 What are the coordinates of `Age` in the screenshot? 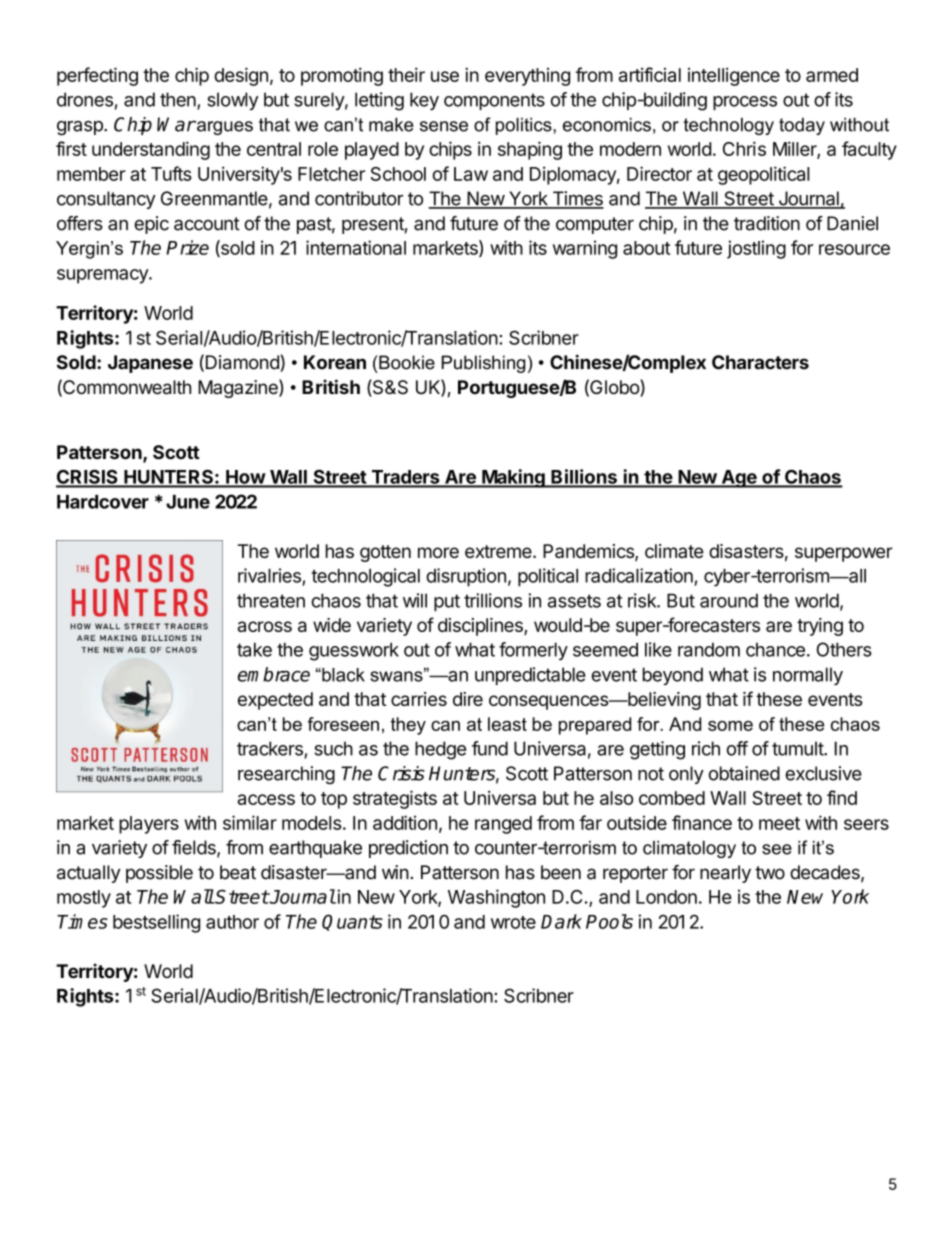 It's located at (739, 479).
